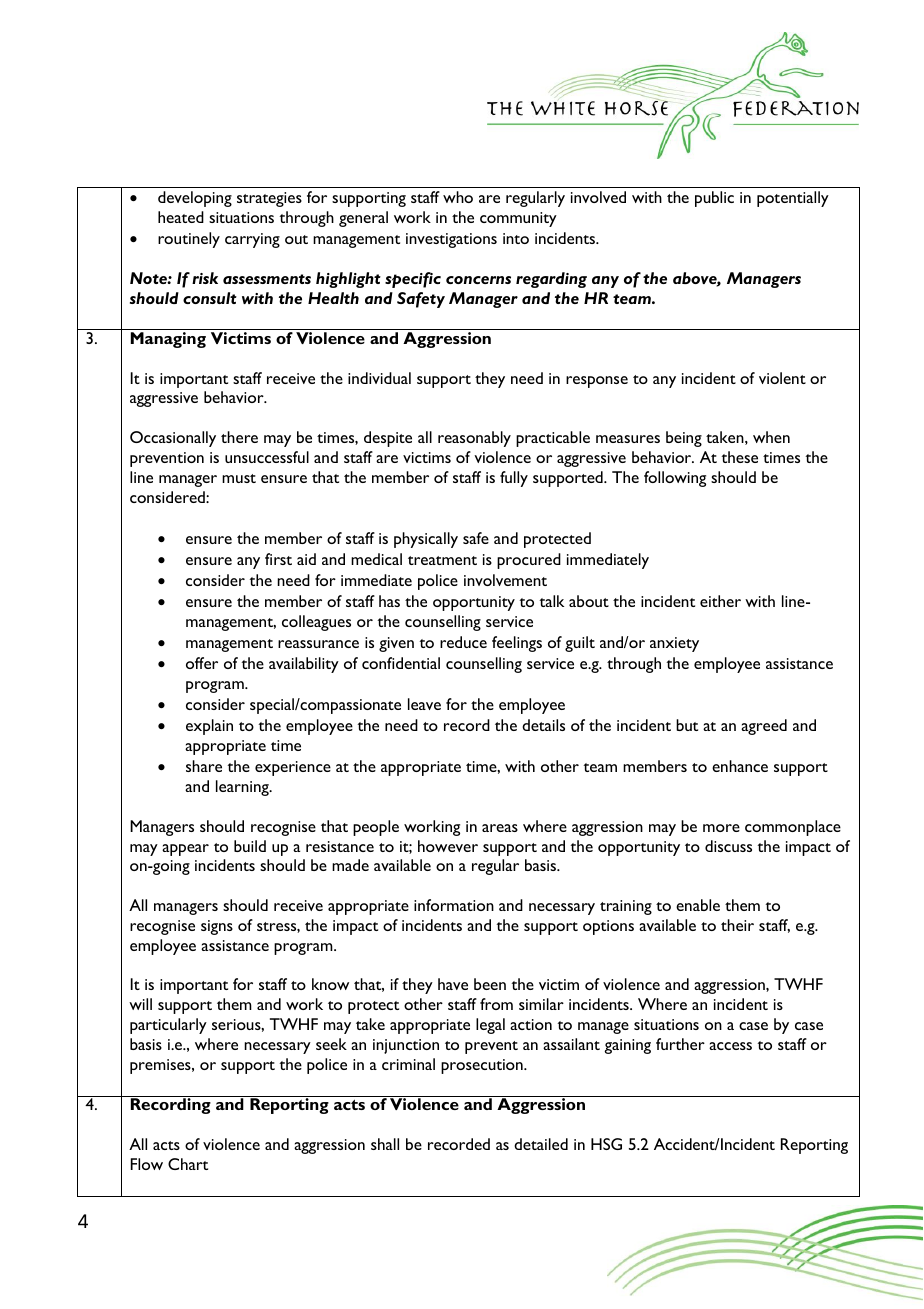  What do you see at coordinates (189, 240) in the screenshot?
I see `routinely` at bounding box center [189, 240].
